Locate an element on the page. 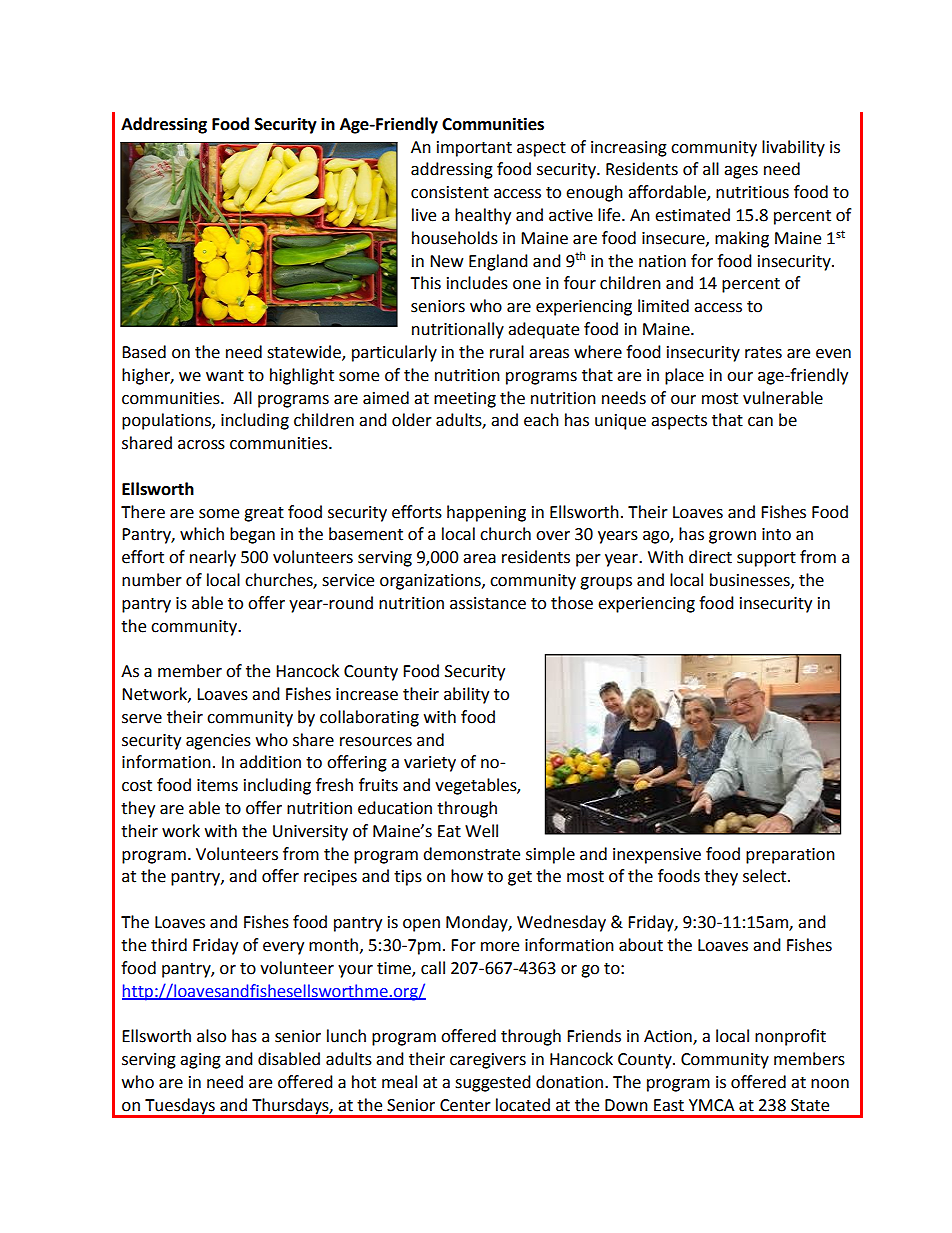  suggested is located at coordinates (493, 1083).
